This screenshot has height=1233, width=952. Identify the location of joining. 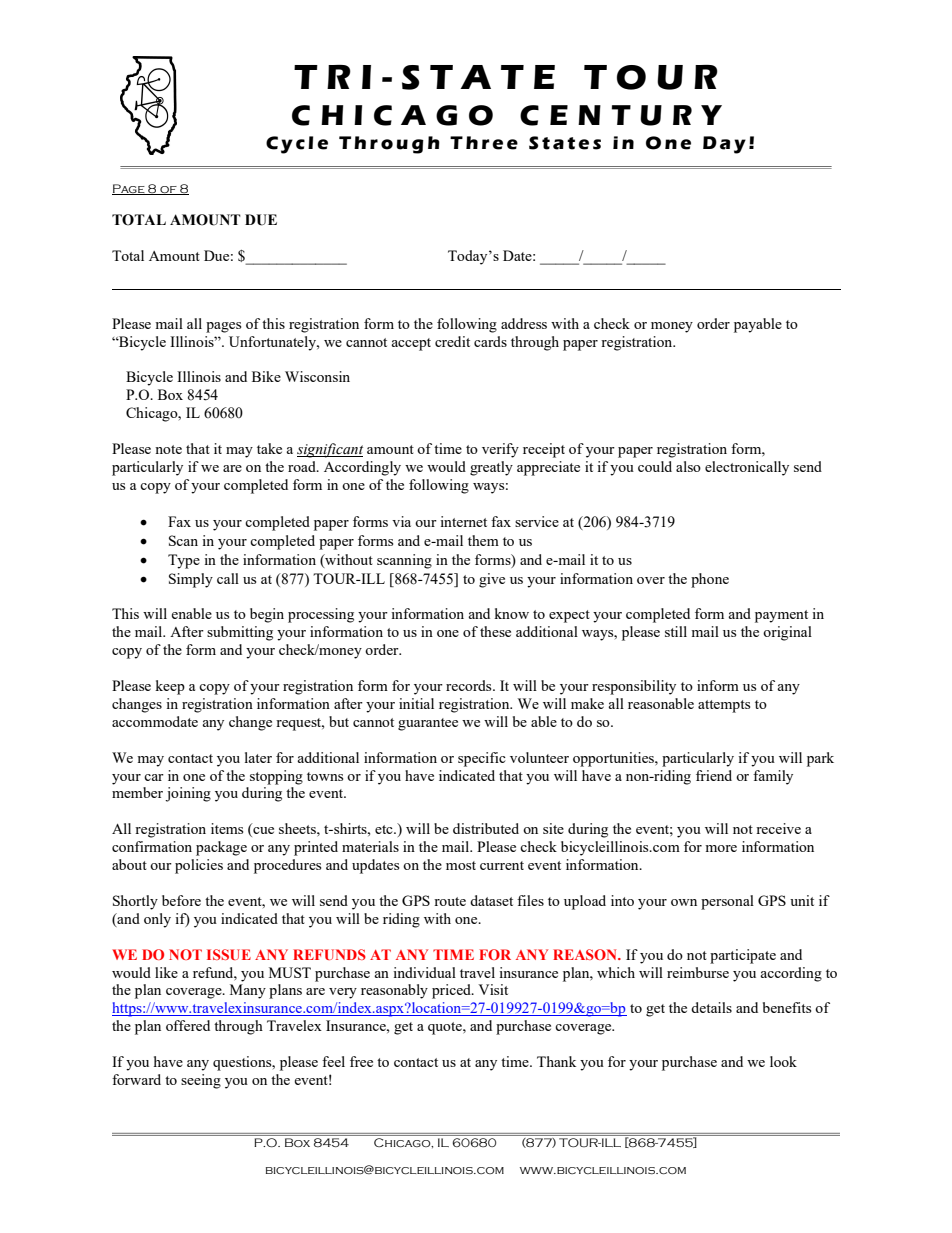
(188, 794).
